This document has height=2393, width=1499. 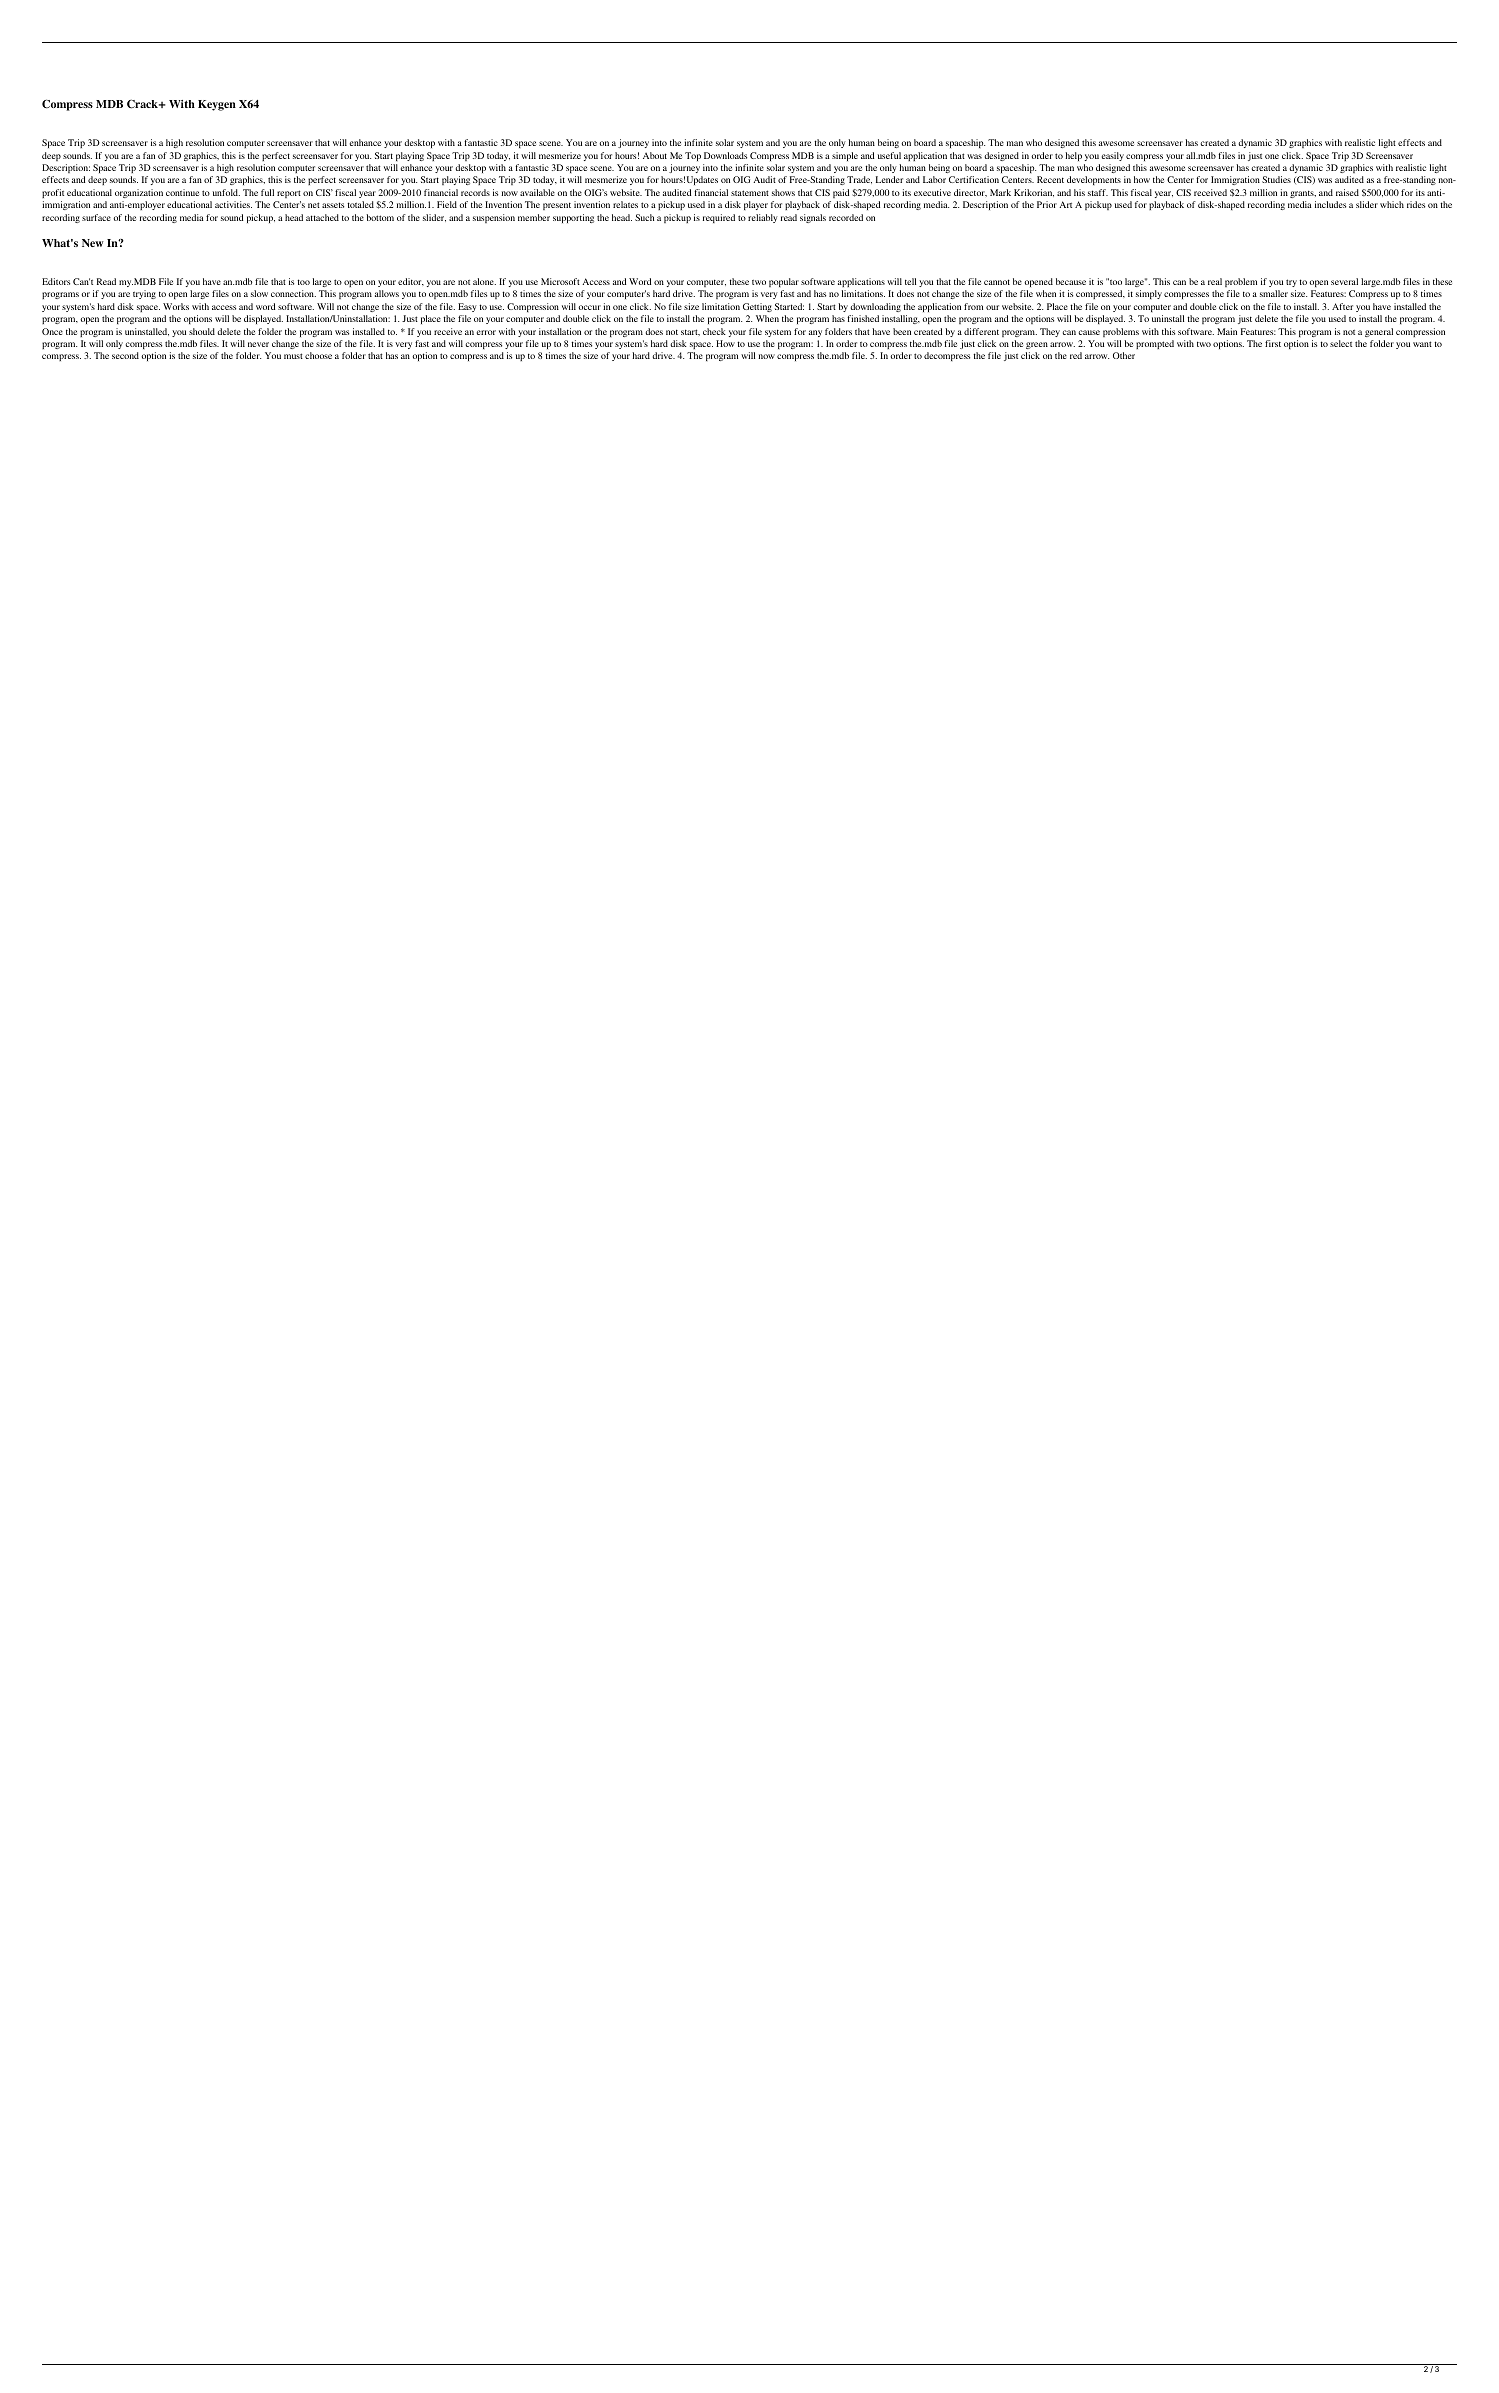 I want to click on Keygen, so click(x=217, y=105).
